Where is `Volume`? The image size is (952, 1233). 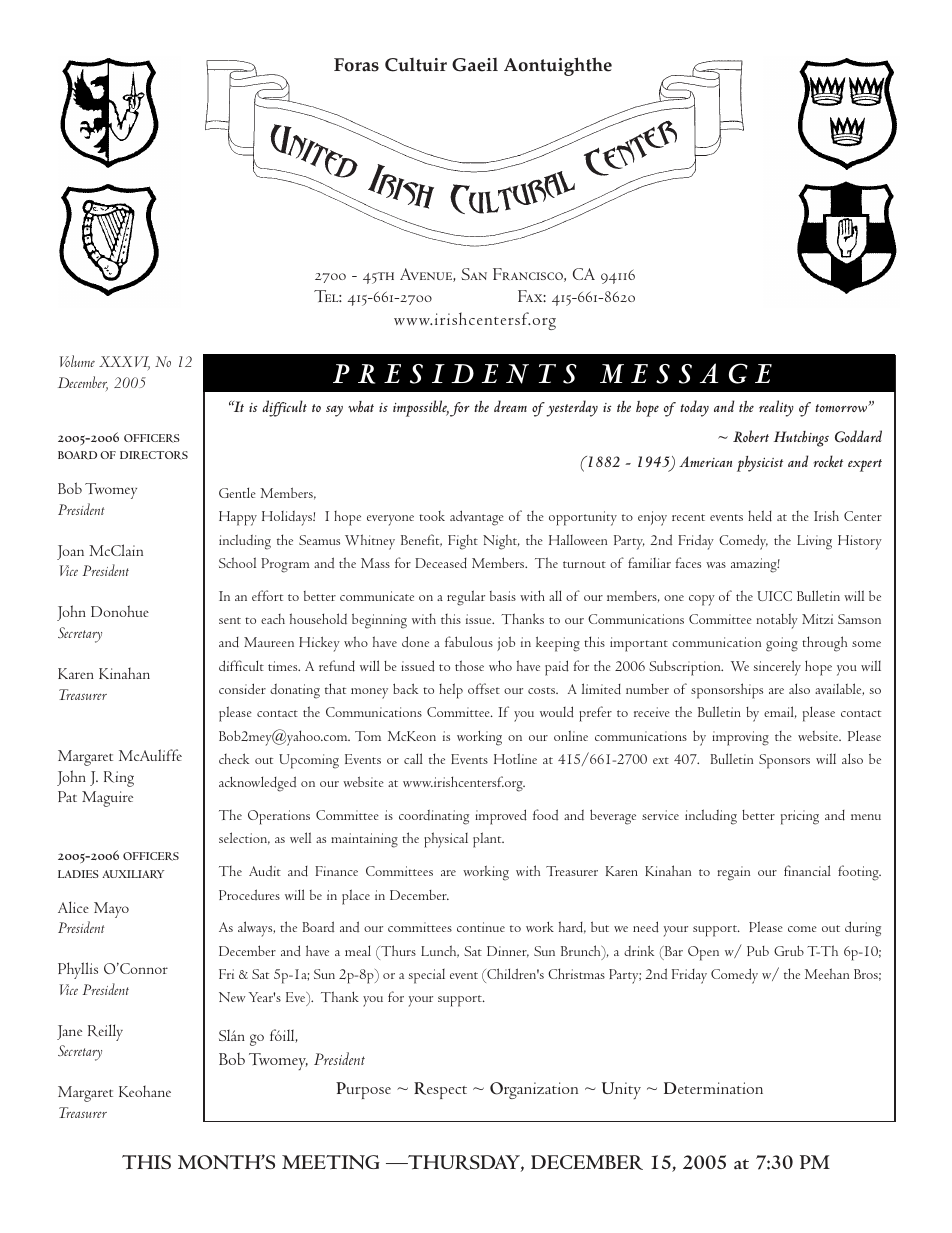
Volume is located at coordinates (77, 361).
